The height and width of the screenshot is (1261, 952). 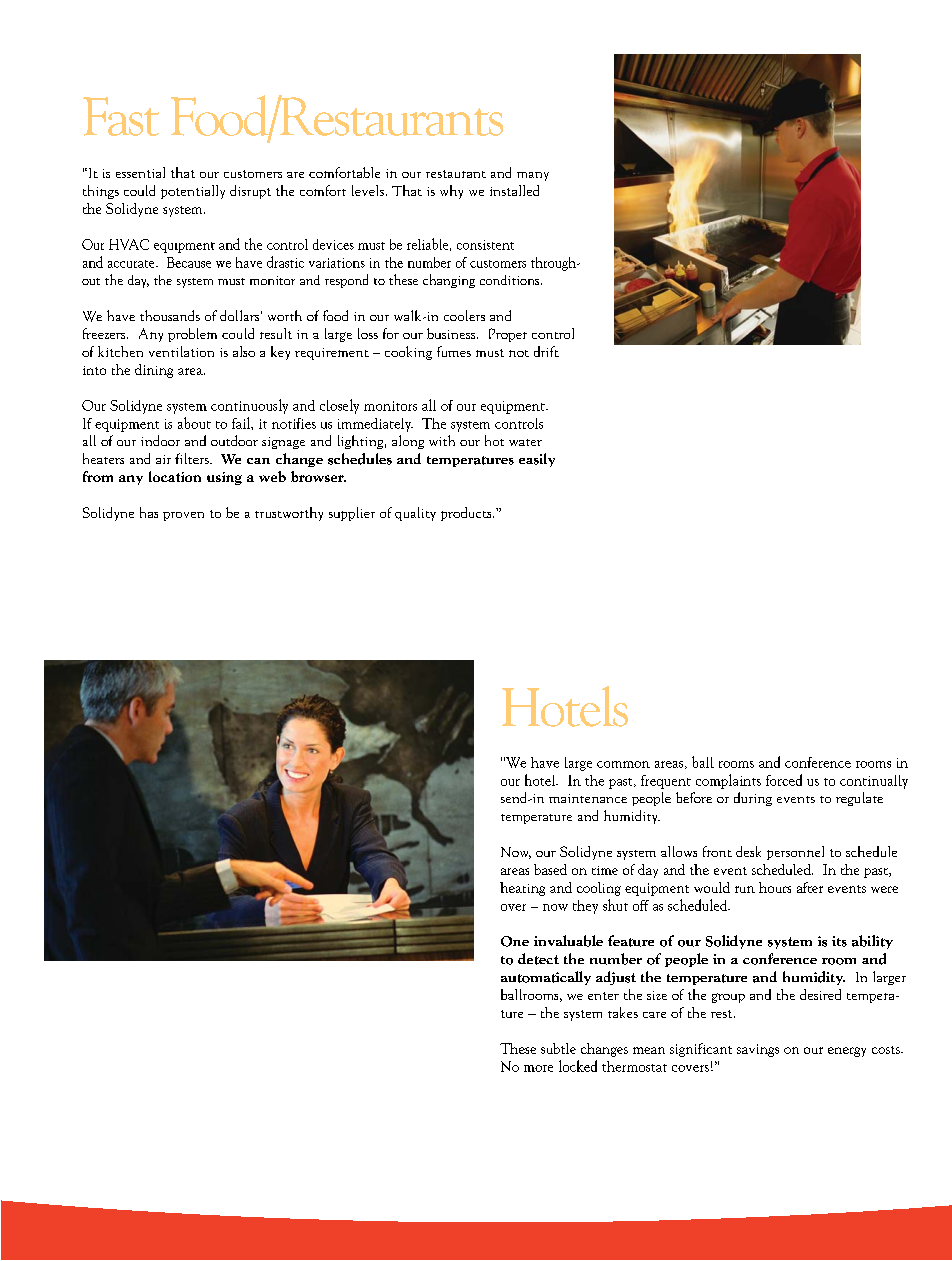 I want to click on many, so click(x=533, y=176).
